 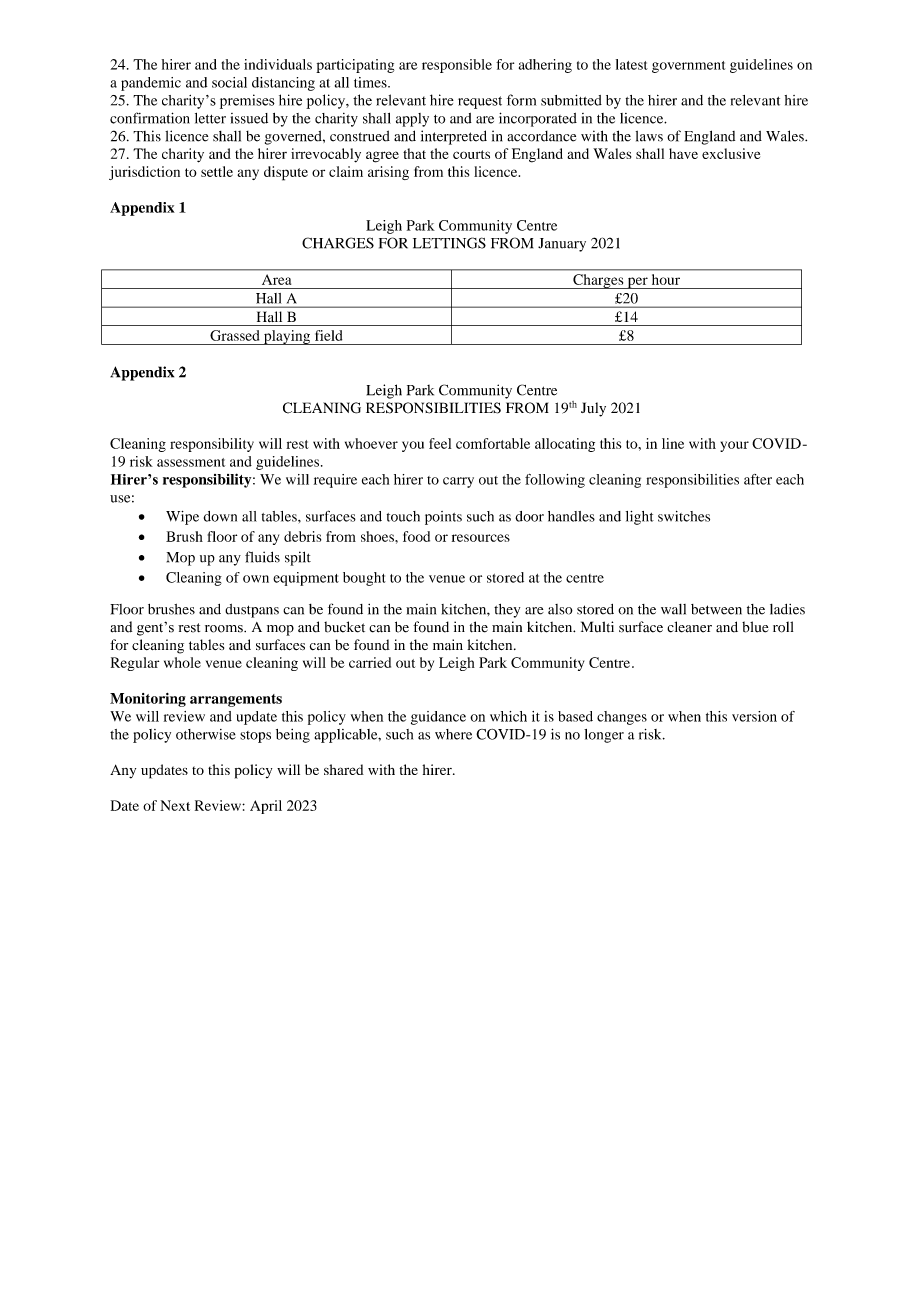 I want to click on government, so click(x=688, y=67).
